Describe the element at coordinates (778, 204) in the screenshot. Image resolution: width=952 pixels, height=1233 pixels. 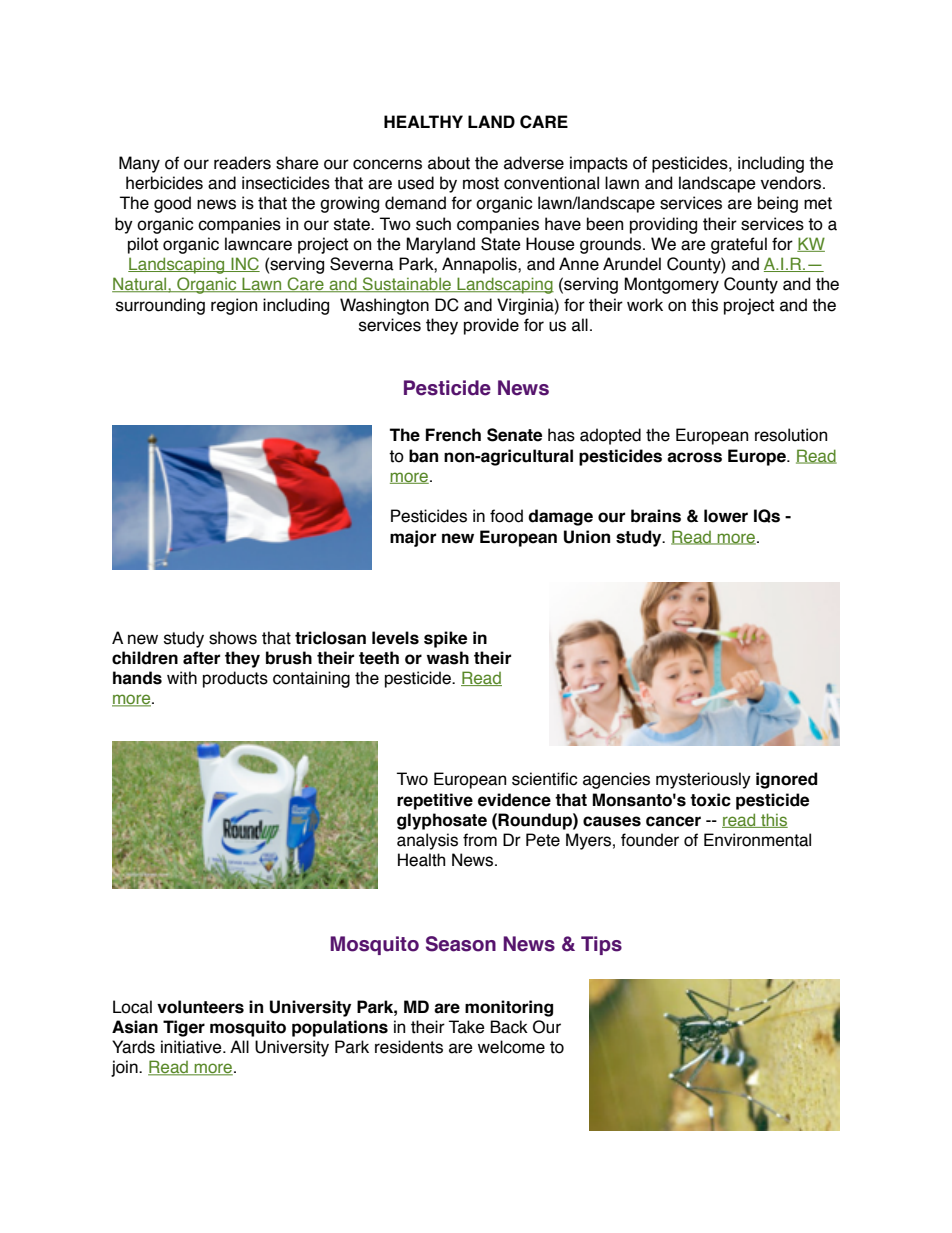
I see `being` at that location.
